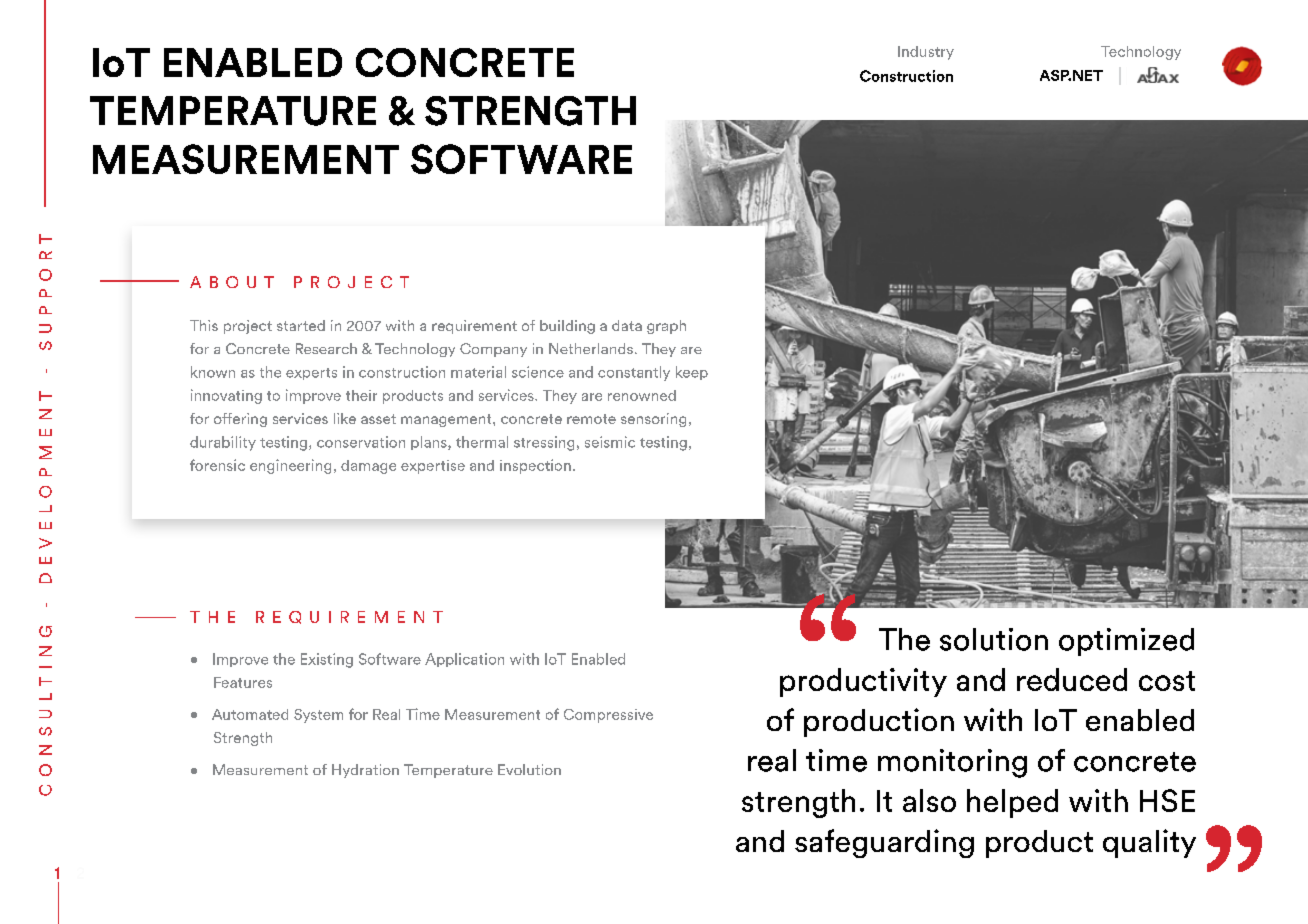 Image resolution: width=1308 pixels, height=924 pixels. What do you see at coordinates (327, 660) in the image?
I see `Existing` at bounding box center [327, 660].
